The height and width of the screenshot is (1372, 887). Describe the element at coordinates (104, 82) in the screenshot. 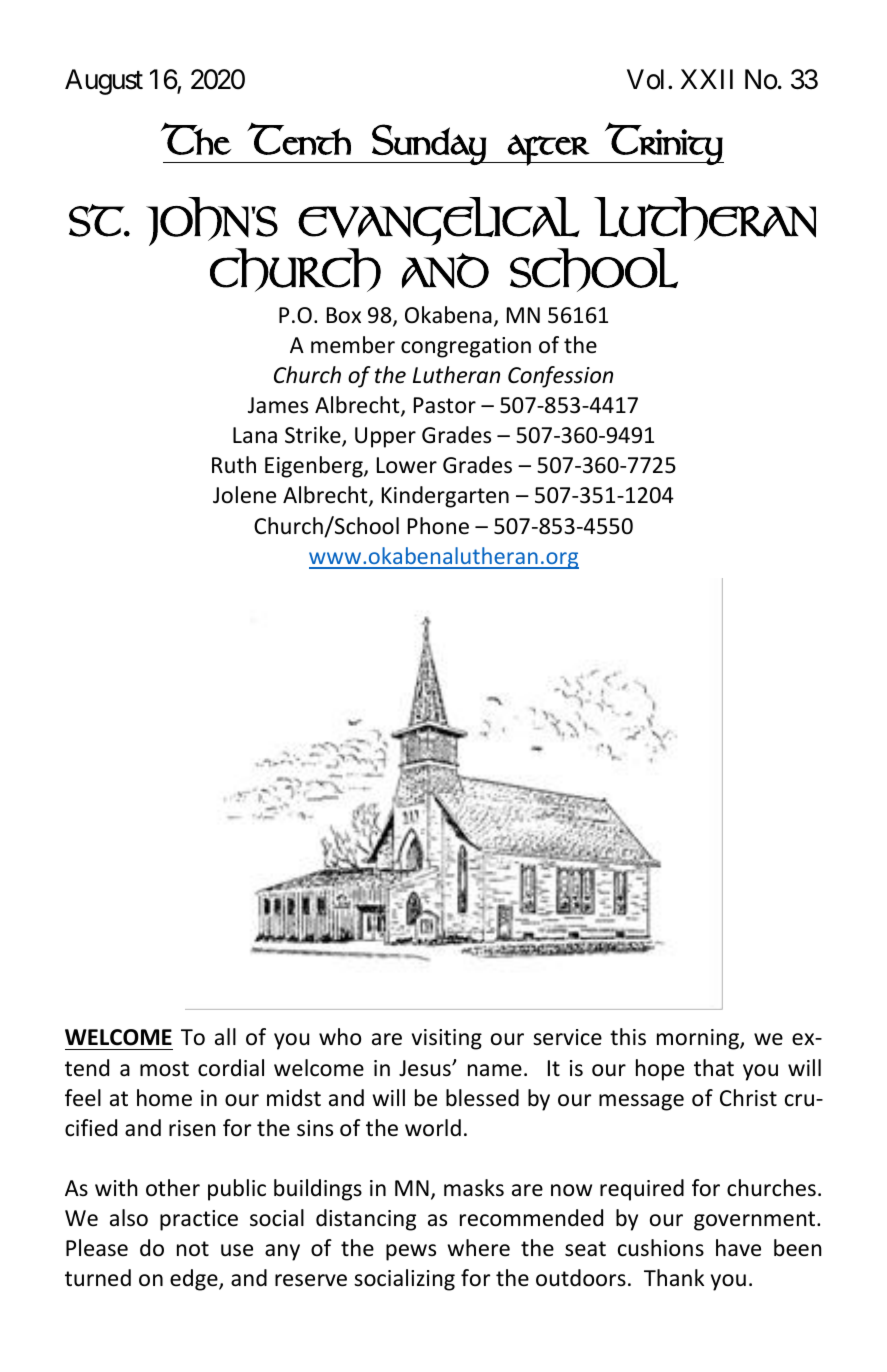

I see `August` at that location.
